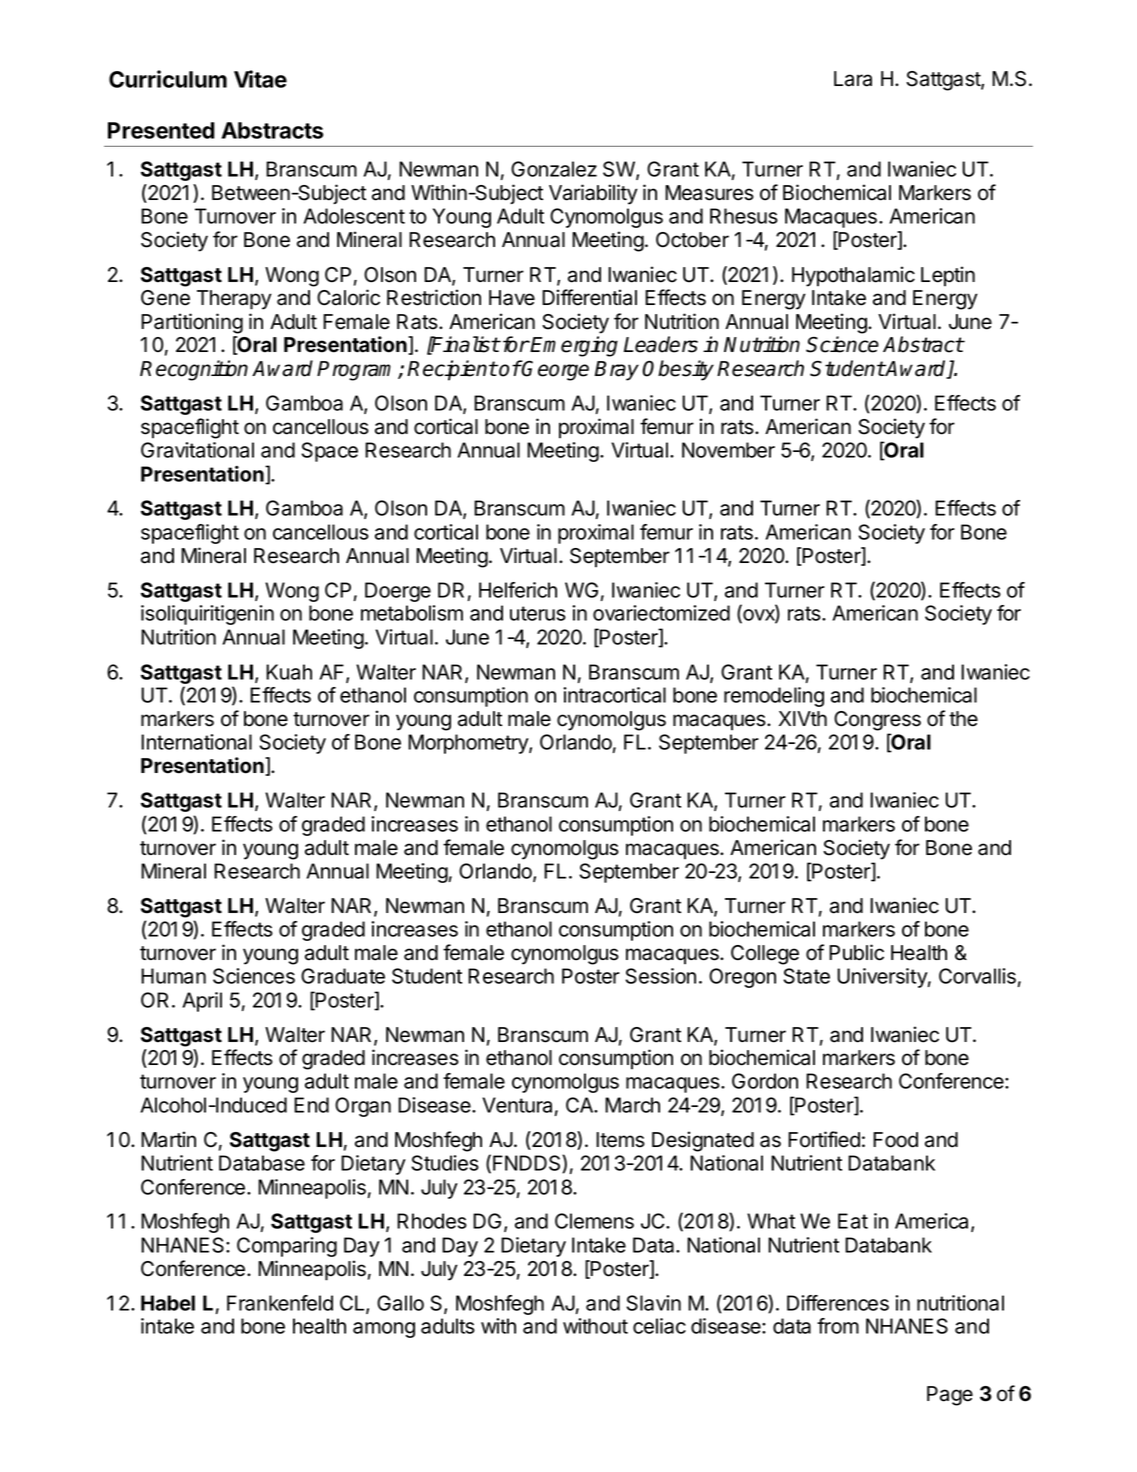  What do you see at coordinates (877, 721) in the screenshot?
I see `Congress` at bounding box center [877, 721].
